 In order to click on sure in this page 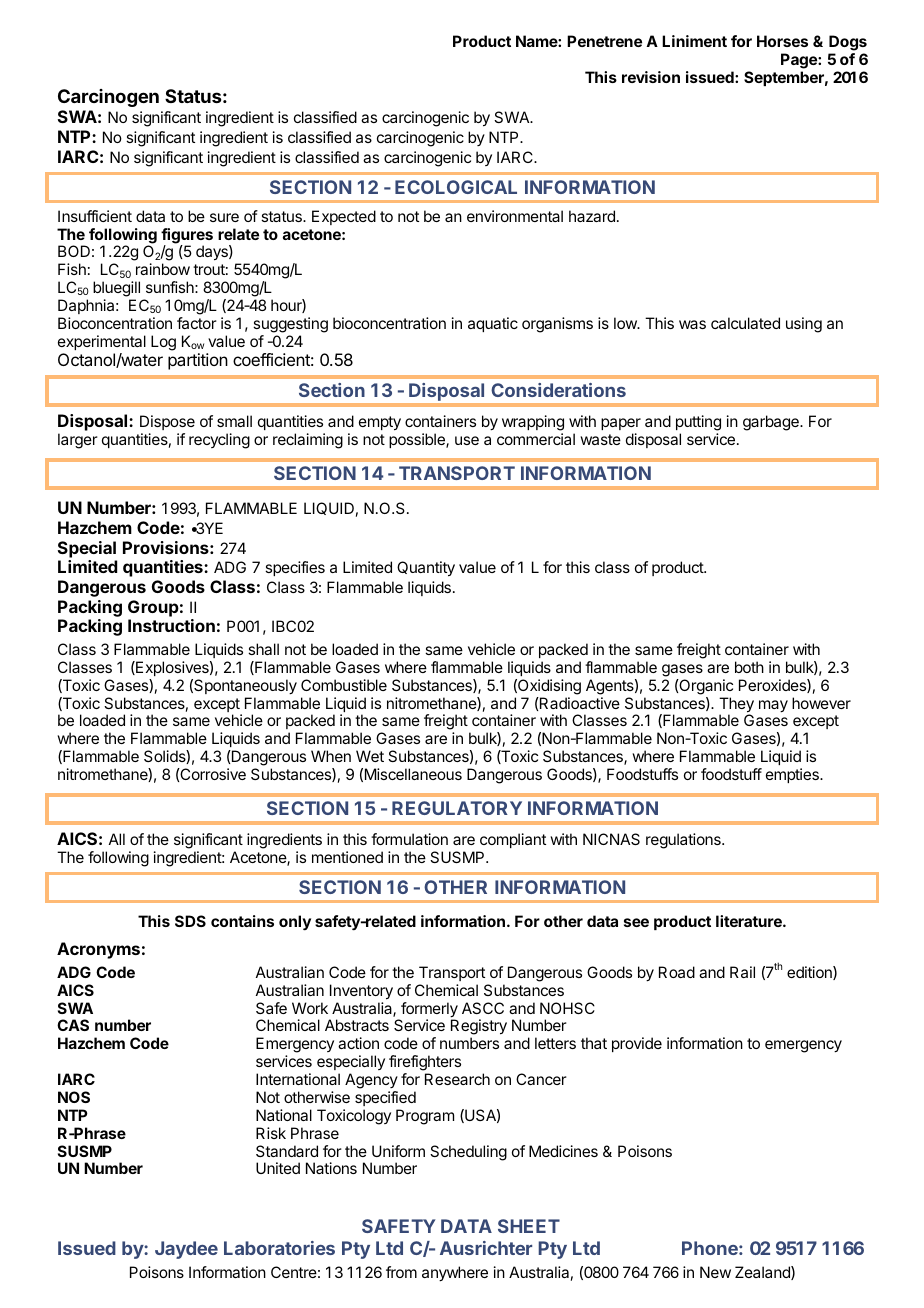, I will do `click(224, 217)`.
